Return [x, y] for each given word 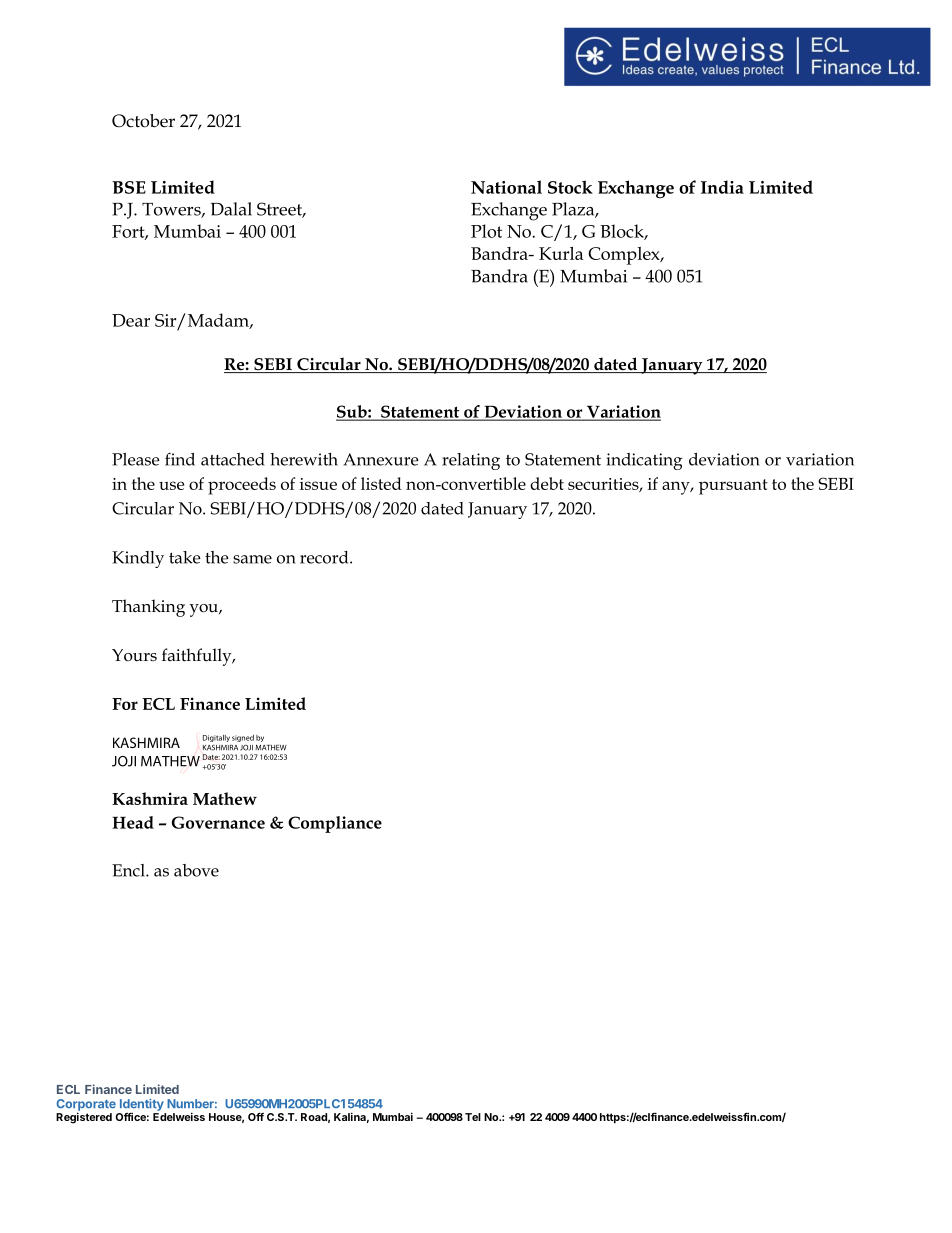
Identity [142, 1106]
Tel [473, 1117]
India [722, 187]
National [506, 187]
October [143, 121]
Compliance [335, 824]
